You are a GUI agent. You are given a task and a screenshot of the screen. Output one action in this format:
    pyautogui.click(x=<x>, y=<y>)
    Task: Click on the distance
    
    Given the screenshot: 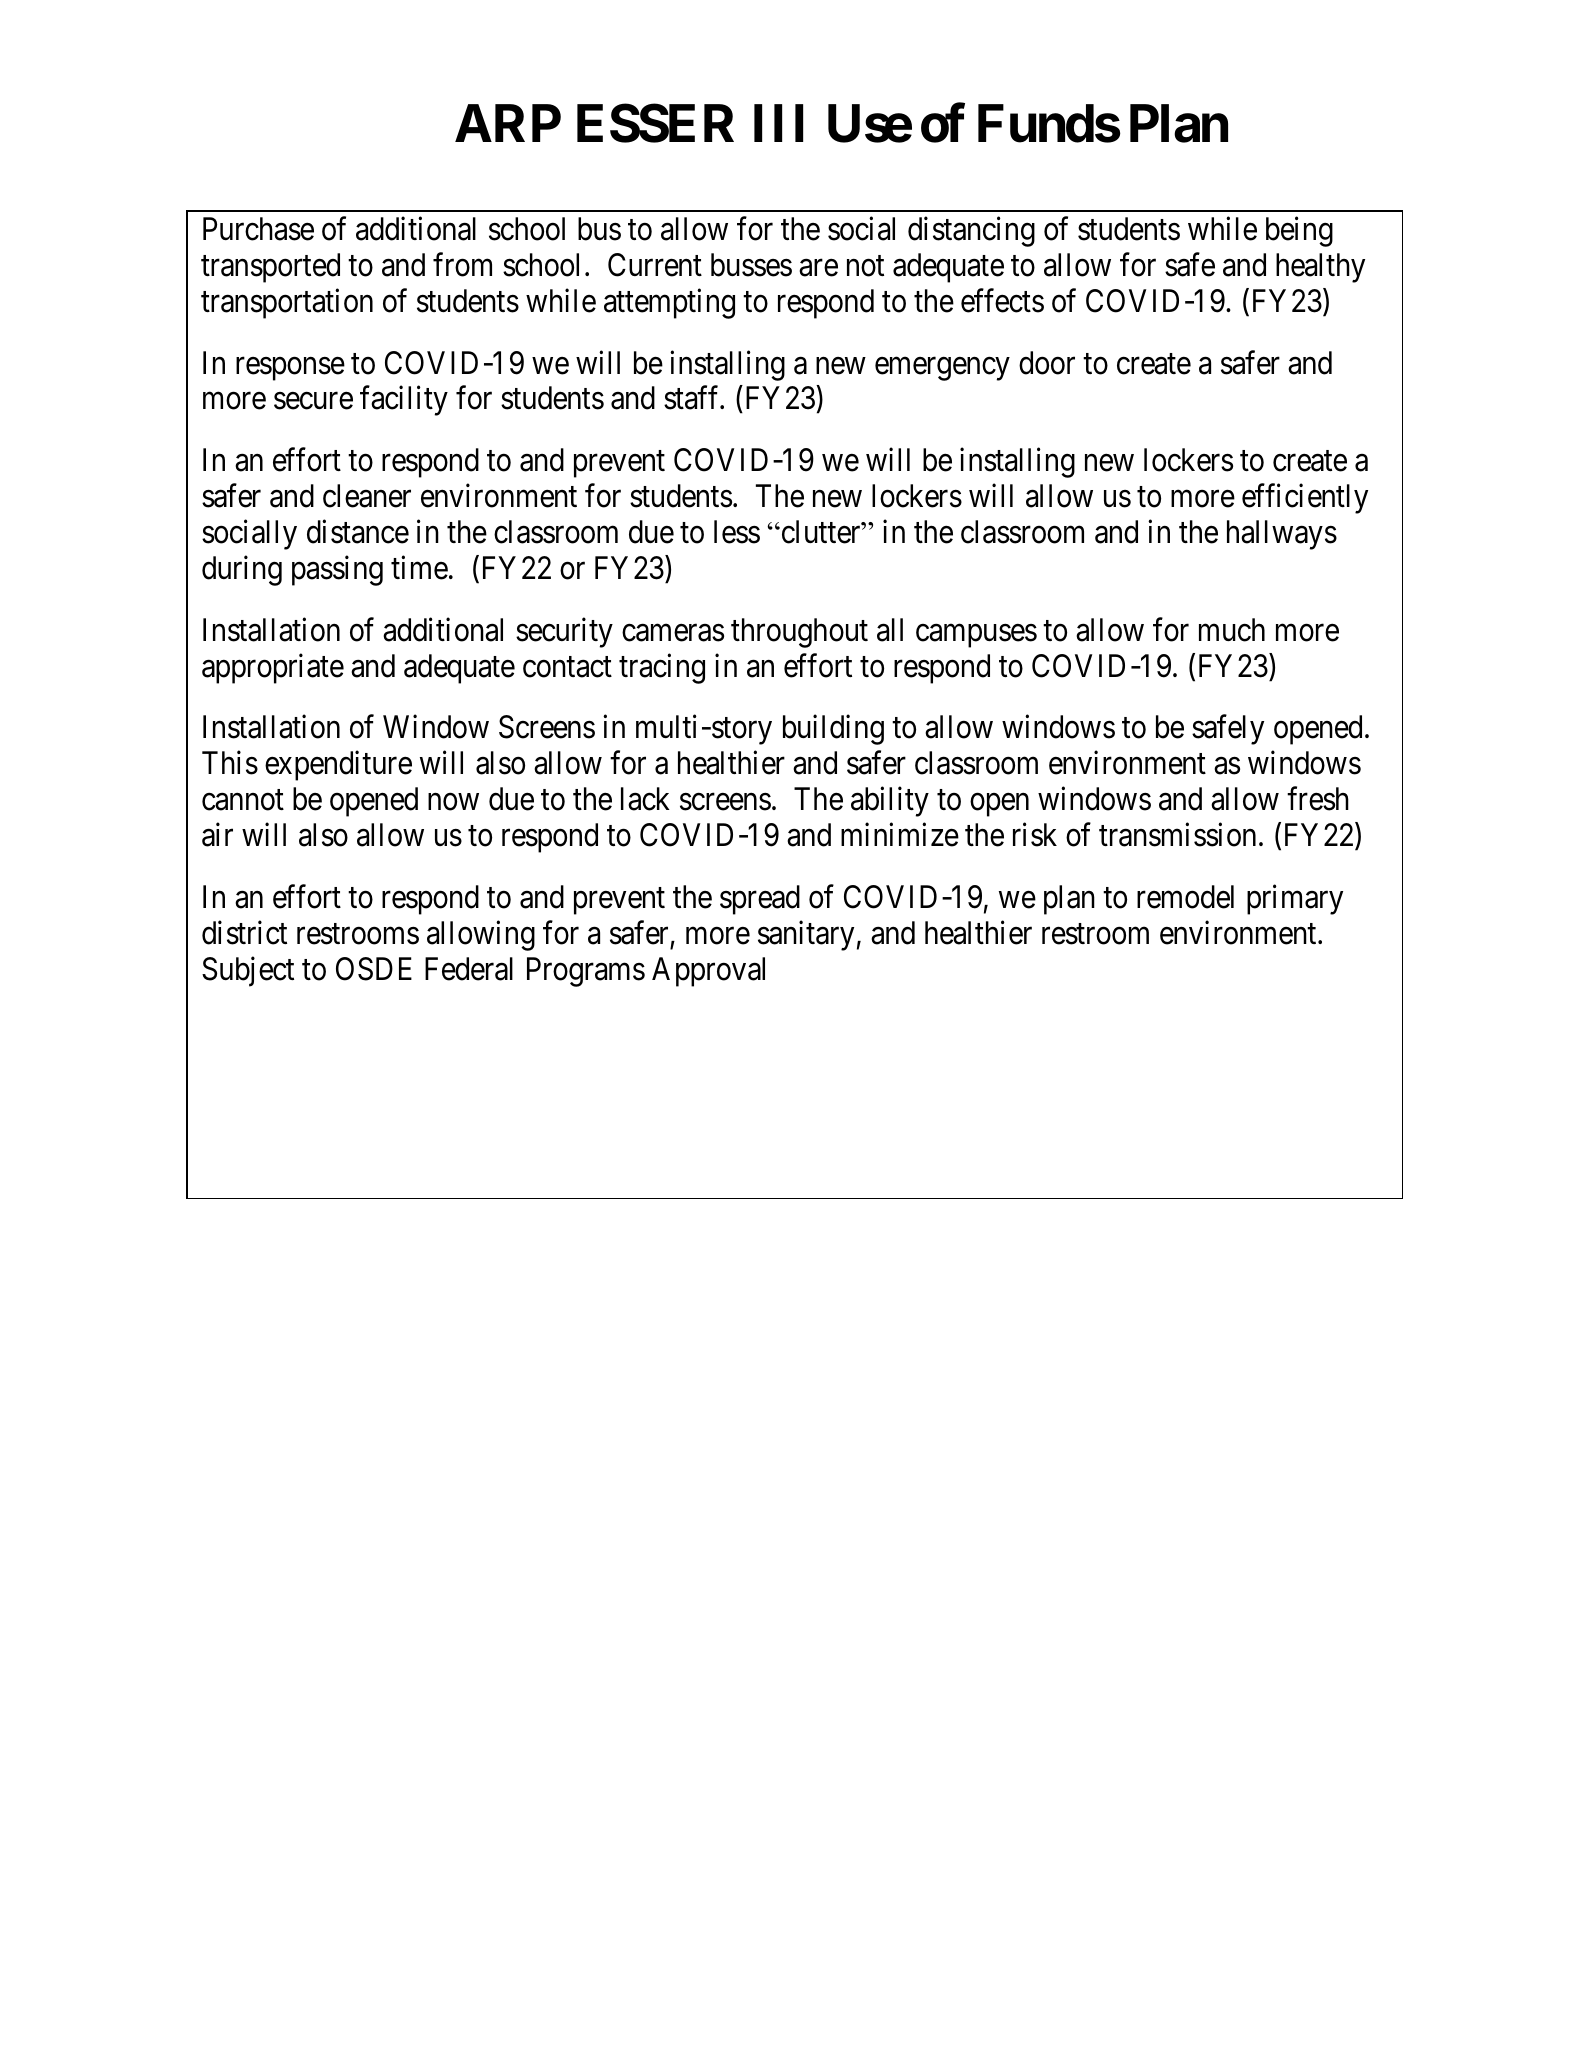 What is the action you would take?
    pyautogui.click(x=358, y=532)
